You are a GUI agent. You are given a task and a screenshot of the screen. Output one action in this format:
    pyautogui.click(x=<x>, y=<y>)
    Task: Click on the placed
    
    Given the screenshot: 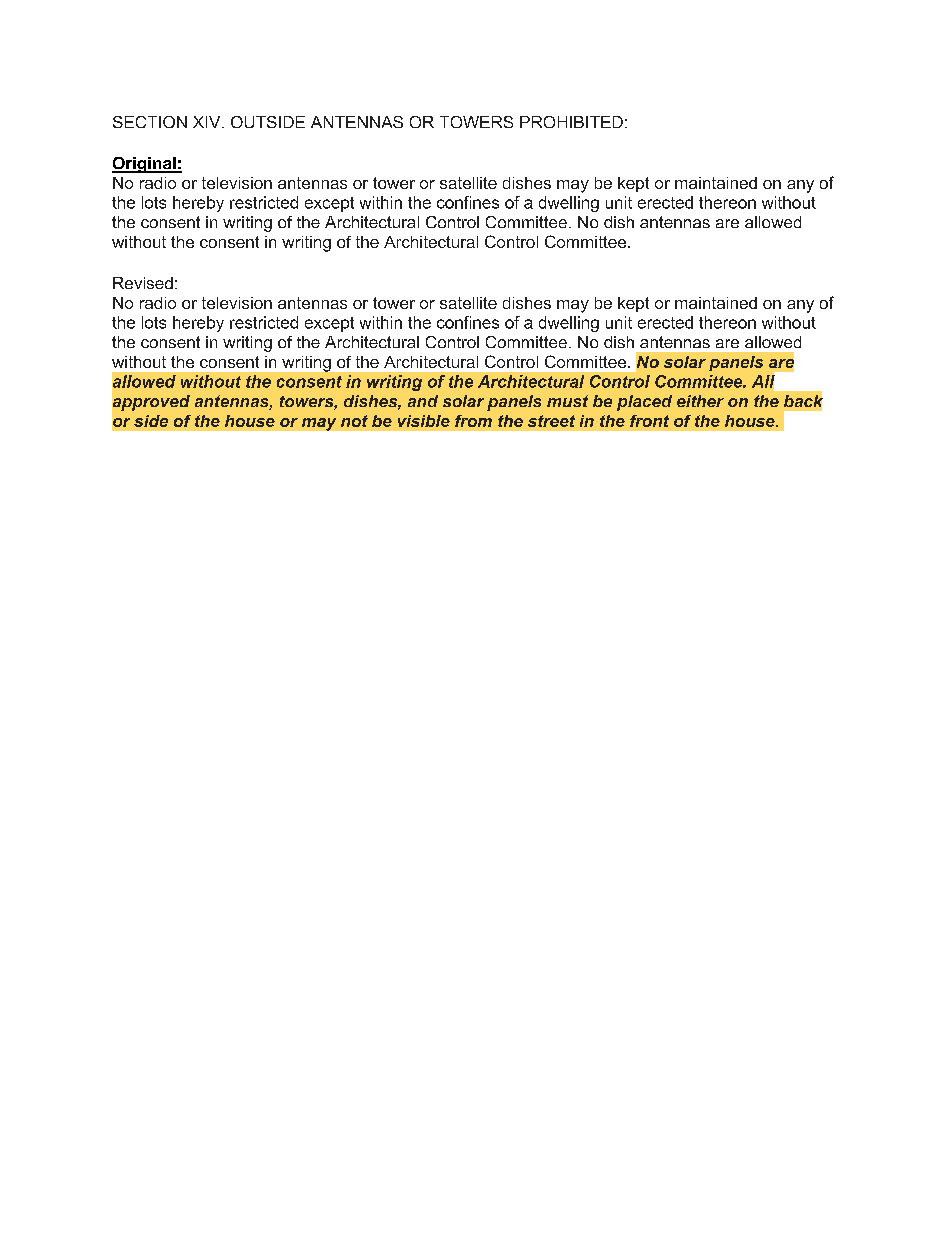 What is the action you would take?
    pyautogui.click(x=644, y=403)
